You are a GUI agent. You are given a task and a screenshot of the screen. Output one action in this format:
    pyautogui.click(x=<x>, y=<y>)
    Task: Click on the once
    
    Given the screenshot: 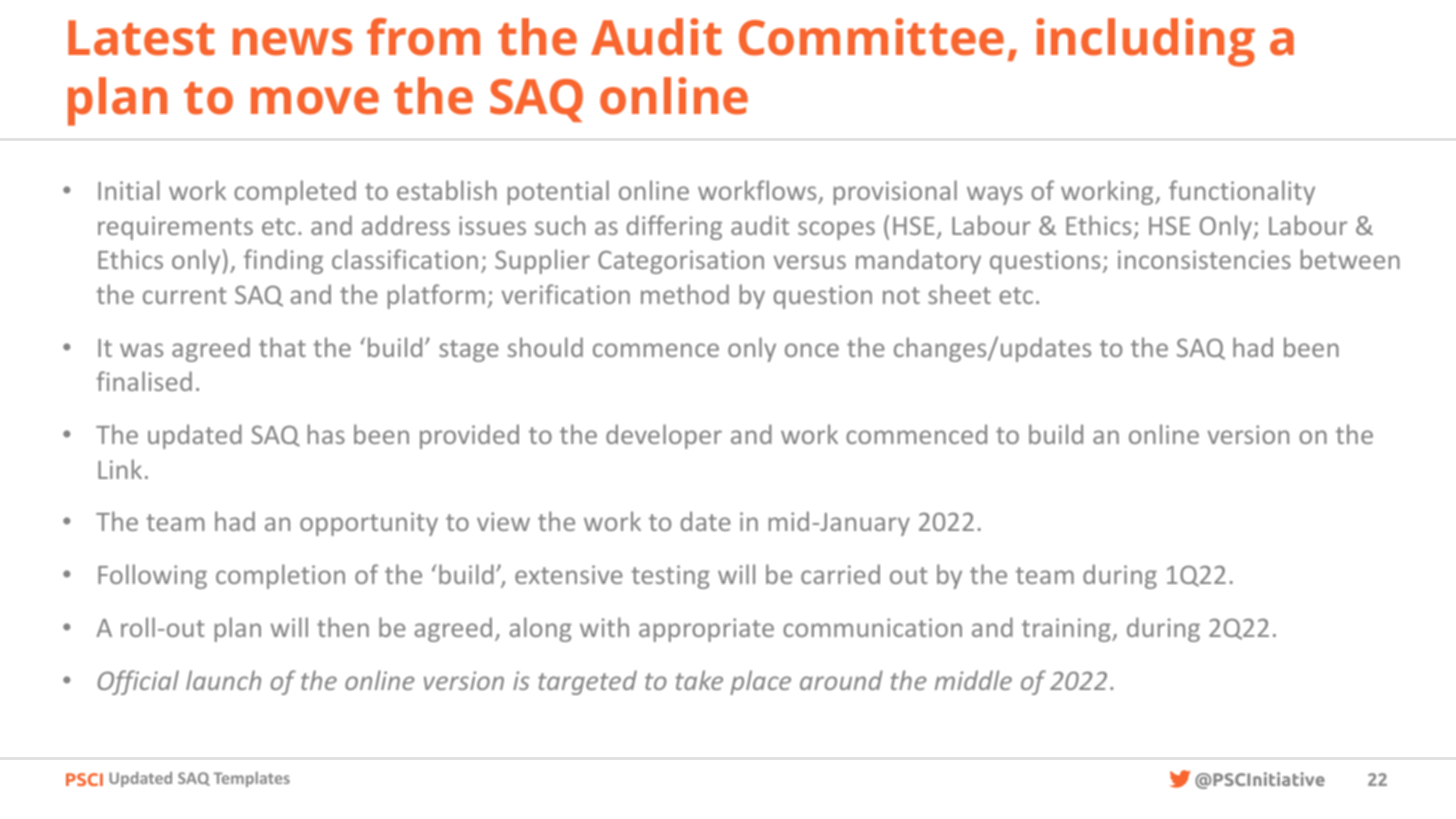 What is the action you would take?
    pyautogui.click(x=812, y=350)
